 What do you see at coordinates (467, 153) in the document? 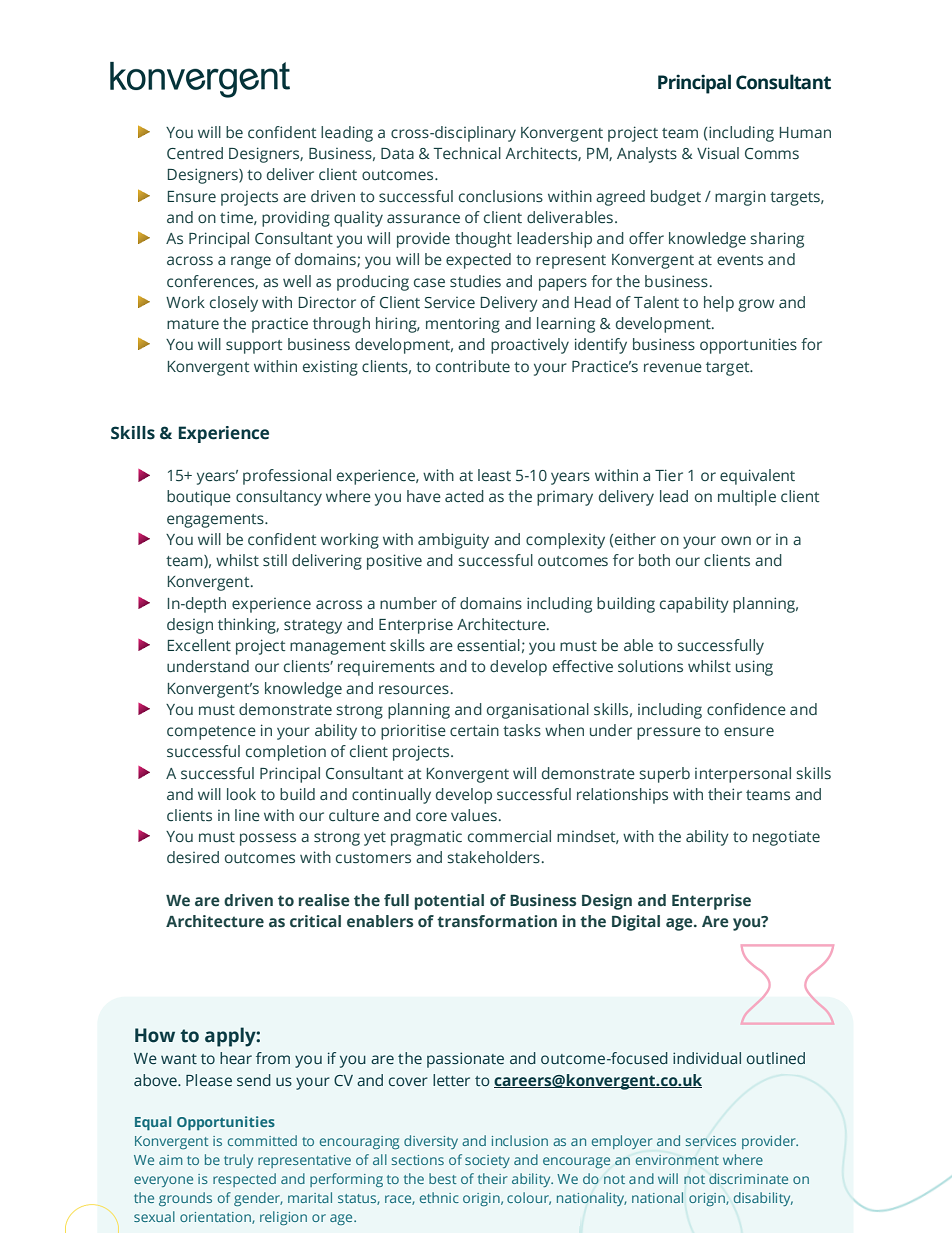
I see `Technical` at bounding box center [467, 153].
